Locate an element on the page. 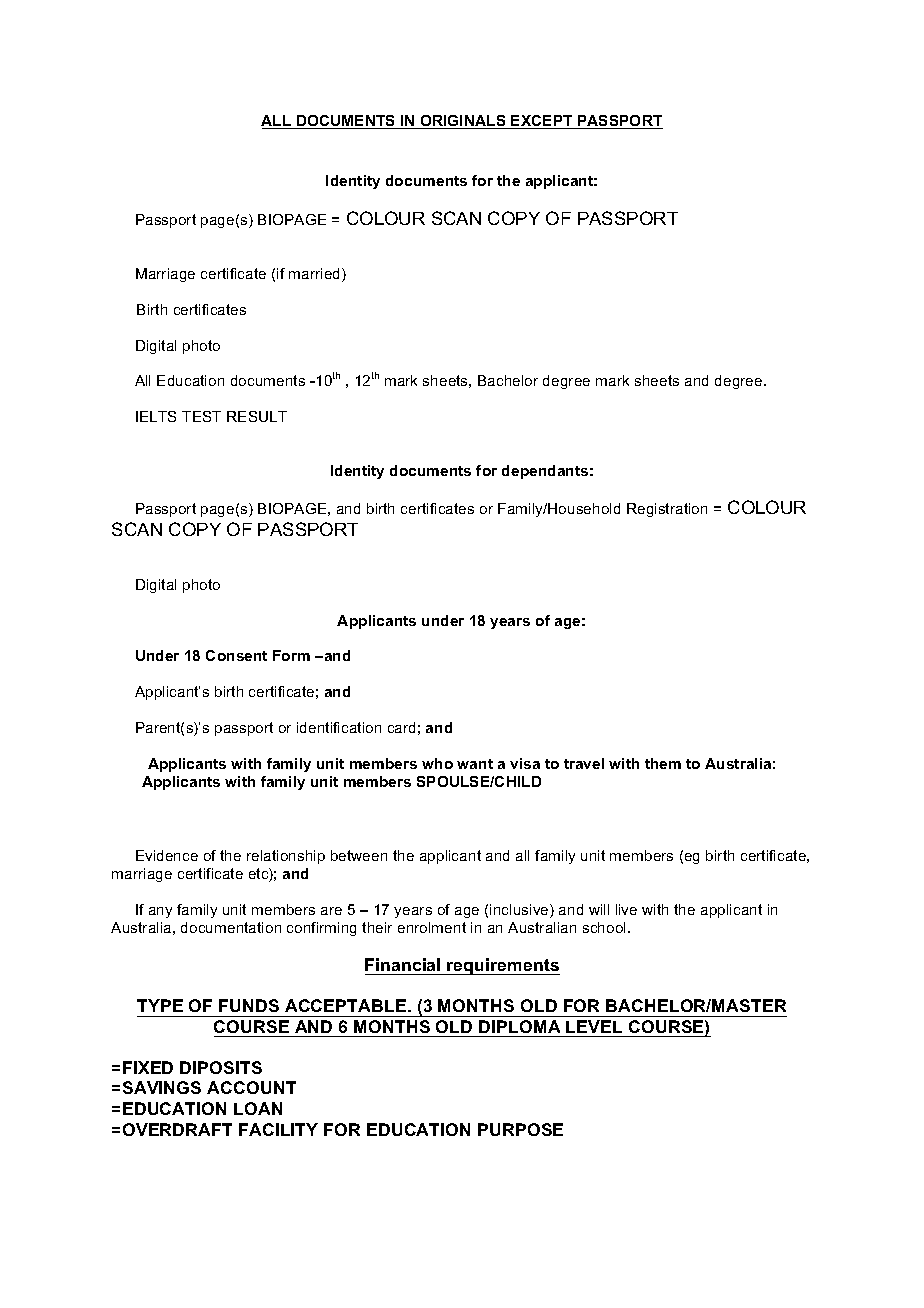 This image has height=1308, width=924. married is located at coordinates (316, 275).
